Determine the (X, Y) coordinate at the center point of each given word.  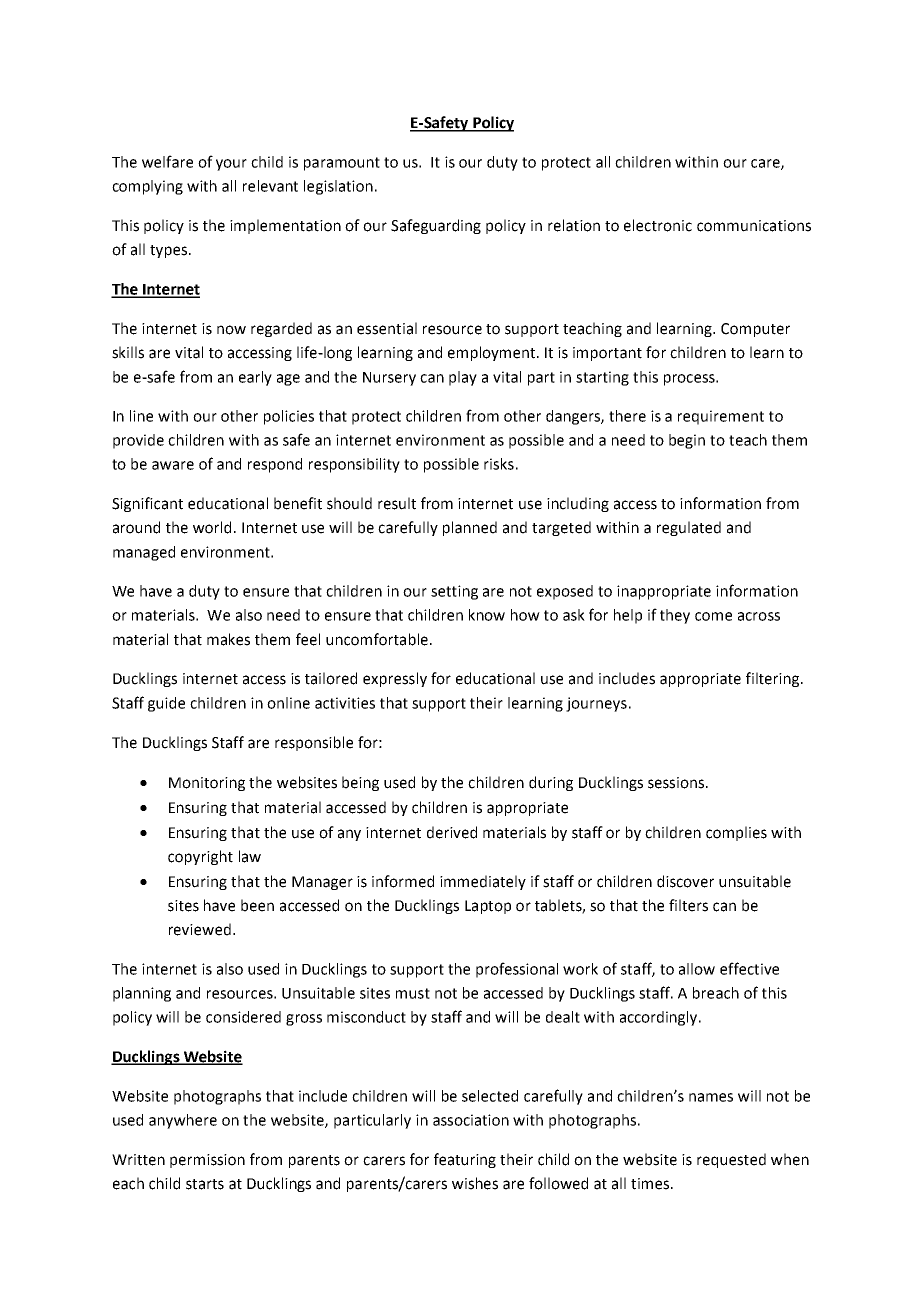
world (212, 527)
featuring (465, 1160)
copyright (200, 857)
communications (754, 226)
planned (470, 528)
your (231, 165)
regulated (689, 528)
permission (207, 1161)
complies (736, 833)
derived (452, 832)
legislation (338, 187)
